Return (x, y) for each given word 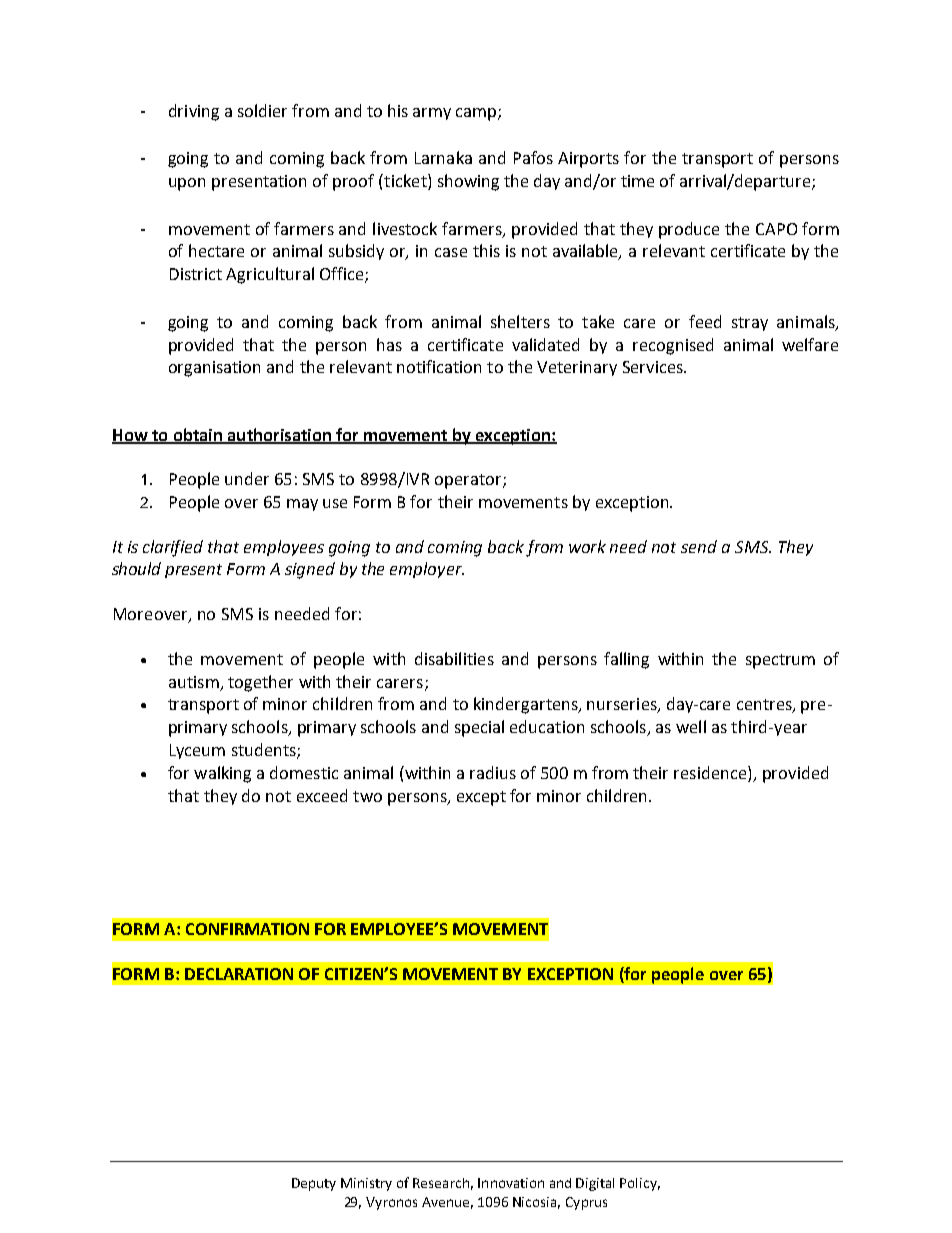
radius (493, 772)
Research (441, 1183)
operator (469, 481)
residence (710, 772)
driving (194, 112)
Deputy (314, 1184)
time (637, 181)
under (247, 478)
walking (222, 774)
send (699, 546)
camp (477, 114)
